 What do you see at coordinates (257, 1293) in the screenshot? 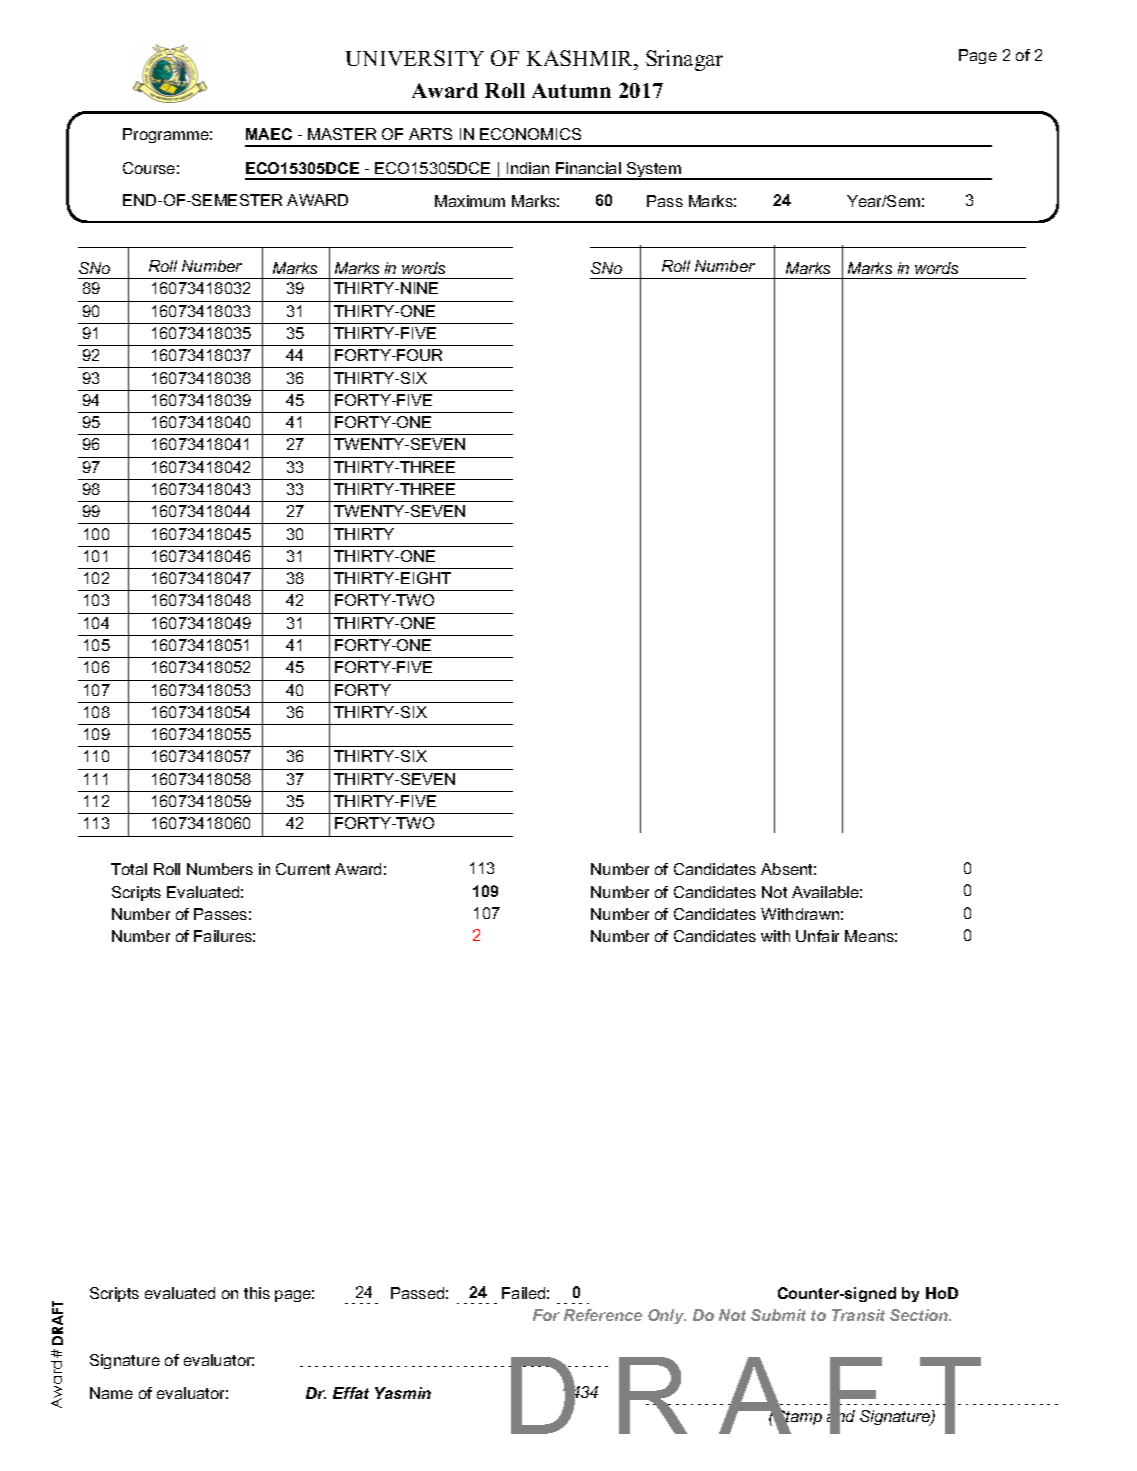
I see `this` at bounding box center [257, 1293].
